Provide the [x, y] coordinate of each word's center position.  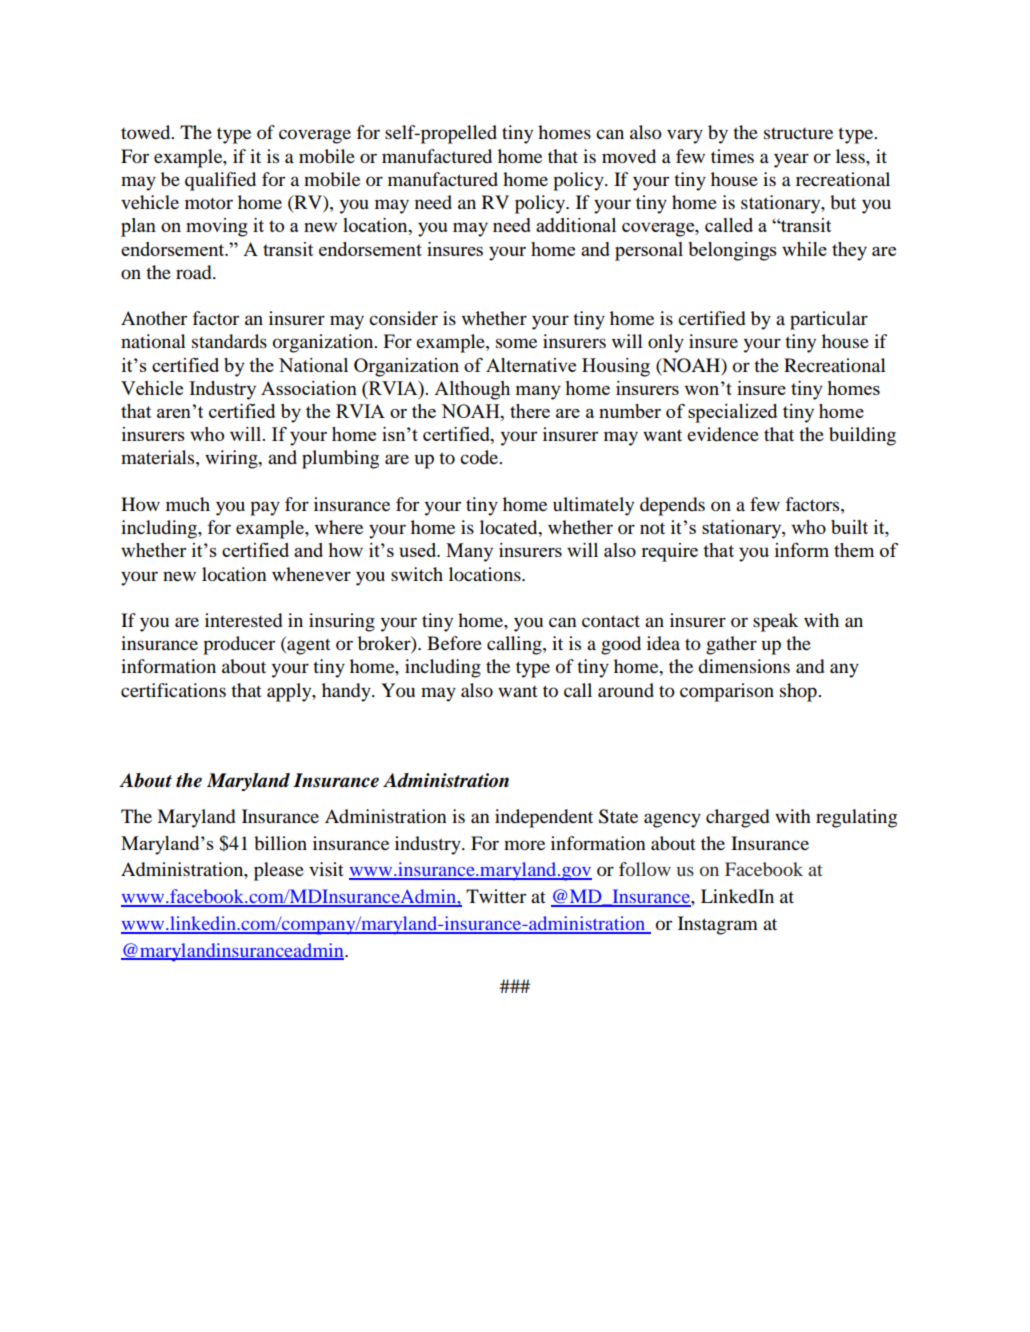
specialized [732, 413]
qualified [220, 181]
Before [454, 643]
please [279, 871]
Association [309, 388]
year [791, 160]
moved [629, 156]
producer [239, 645]
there [530, 411]
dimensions [744, 666]
